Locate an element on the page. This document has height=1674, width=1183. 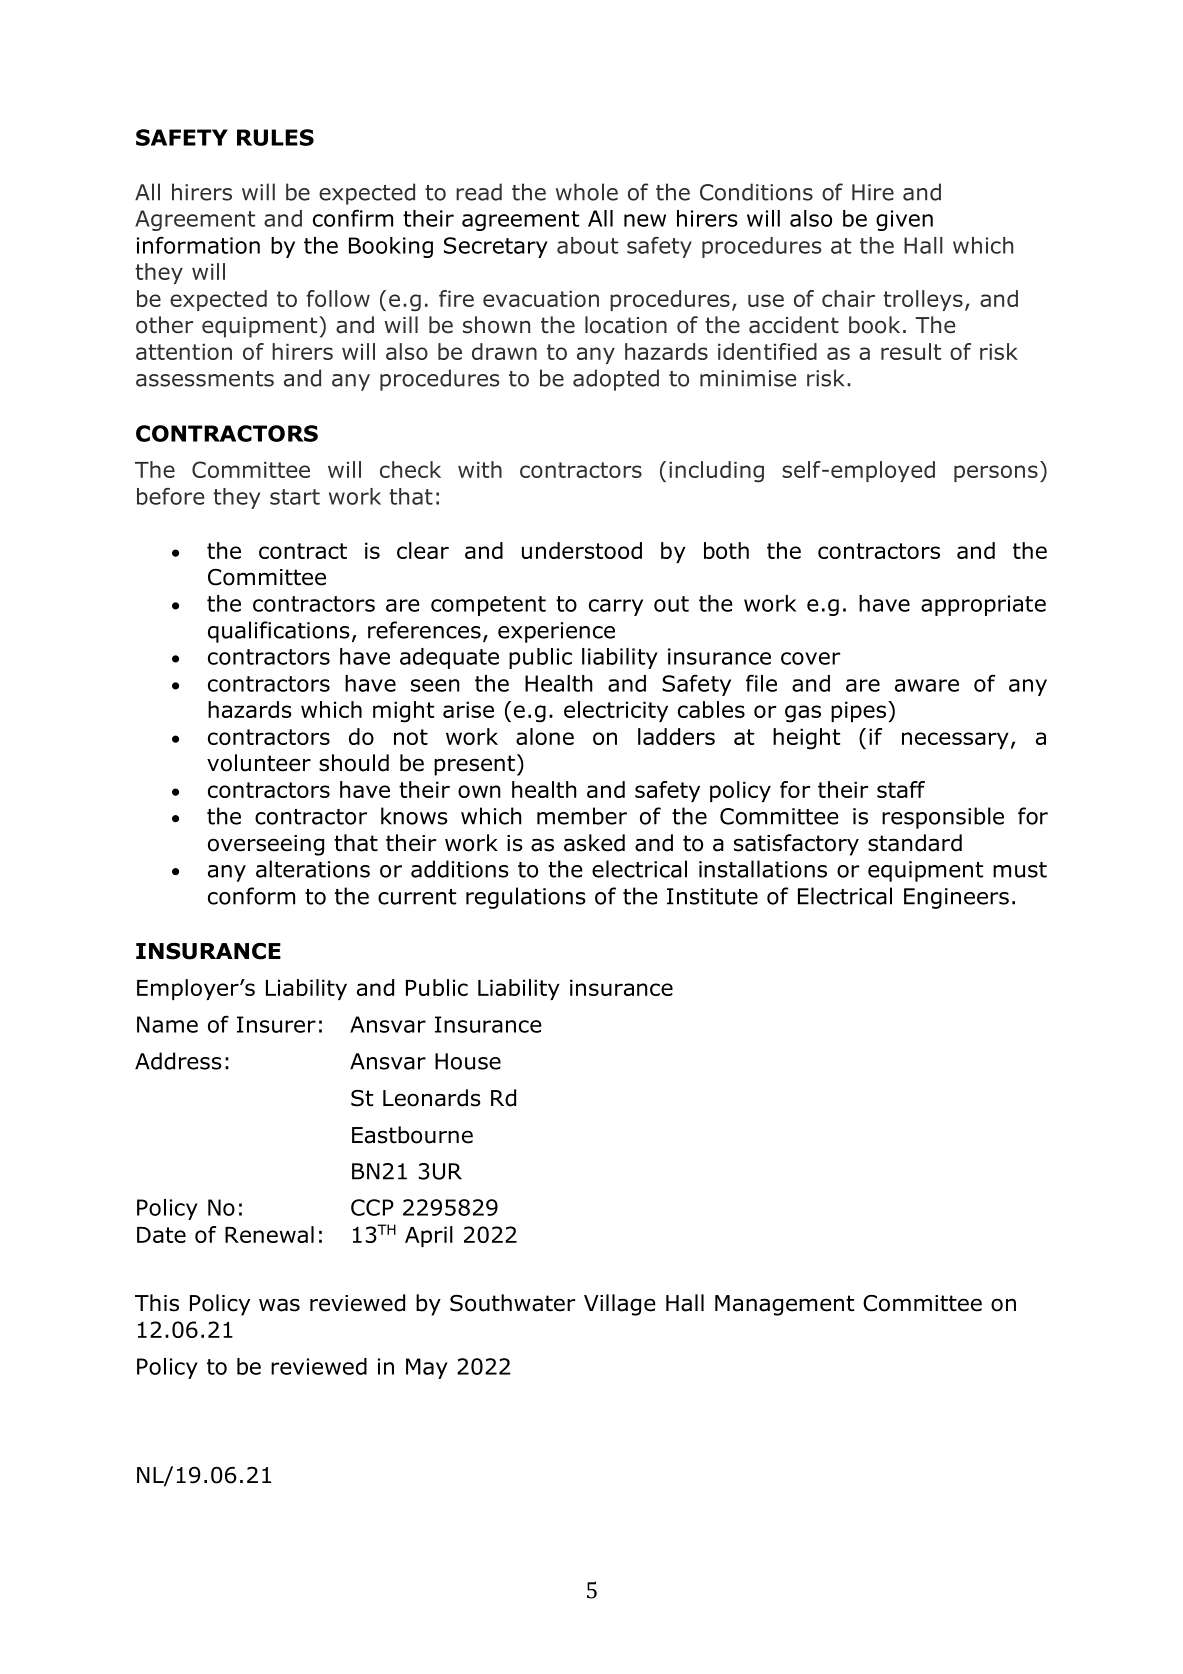
whole is located at coordinates (587, 192).
